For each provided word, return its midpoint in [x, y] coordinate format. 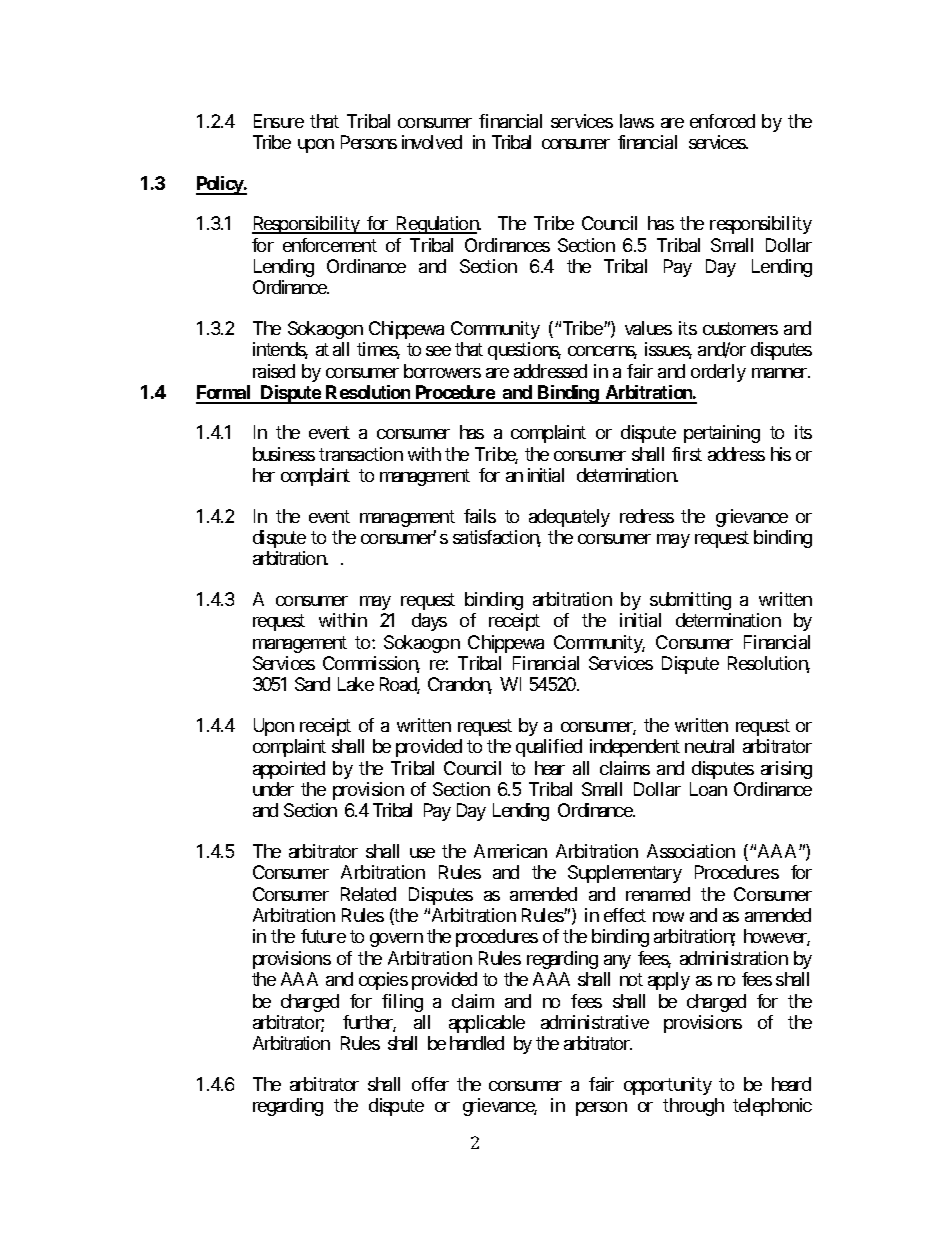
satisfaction [497, 538]
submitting [690, 601]
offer [430, 1084]
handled [477, 1043]
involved [432, 142]
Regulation [437, 225]
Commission [371, 664]
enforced [722, 121]
